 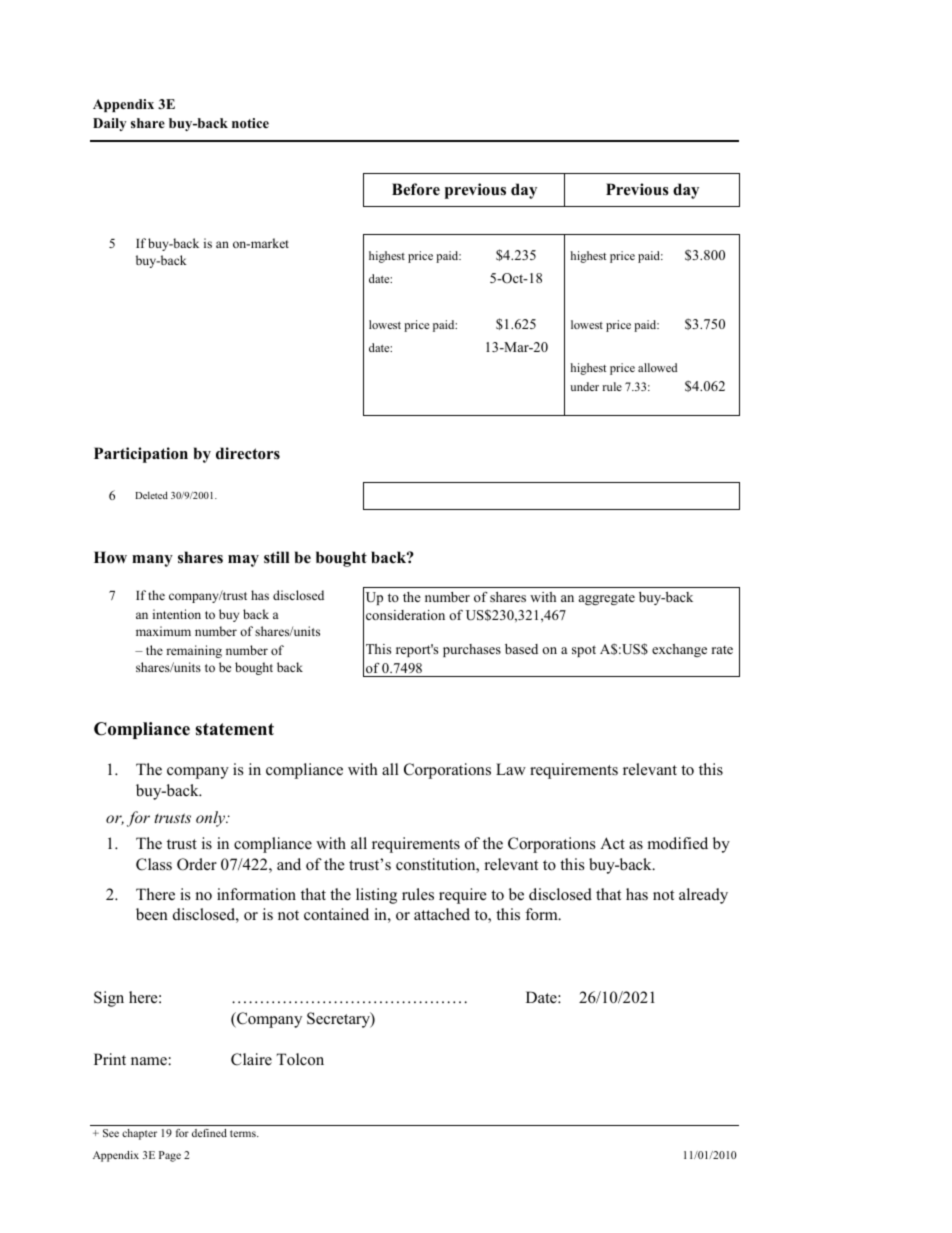 What do you see at coordinates (405, 615) in the page?
I see `consideration` at bounding box center [405, 615].
